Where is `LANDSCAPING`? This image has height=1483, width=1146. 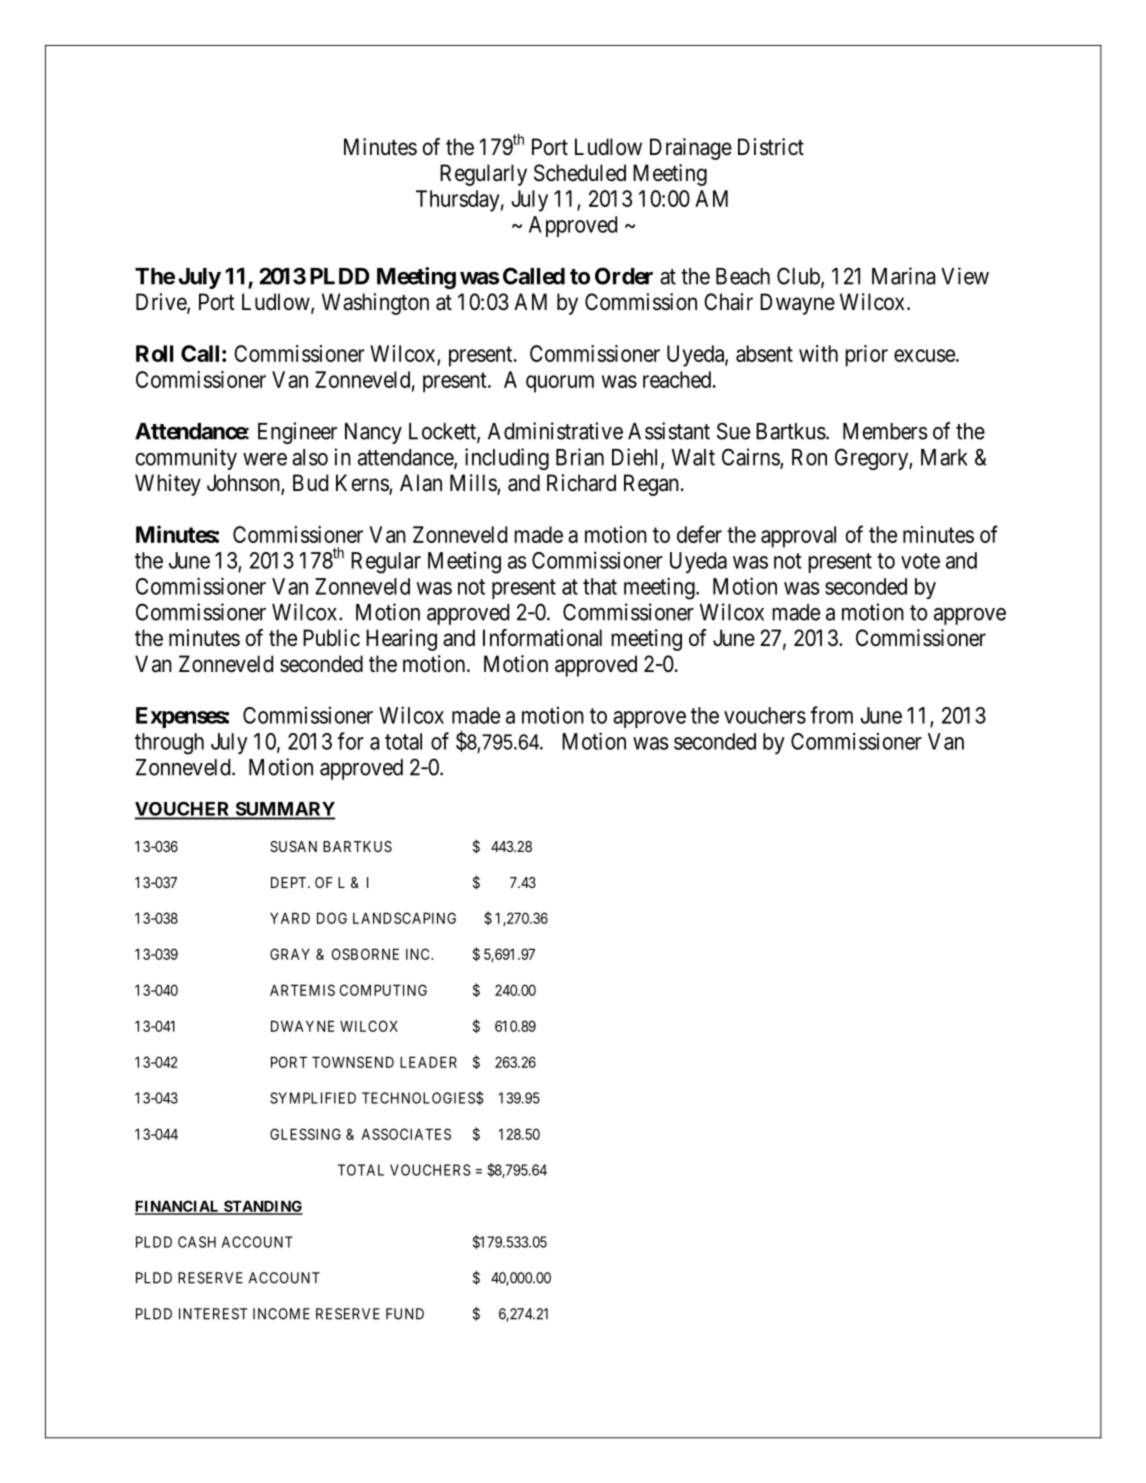
LANDSCAPING is located at coordinates (404, 918).
